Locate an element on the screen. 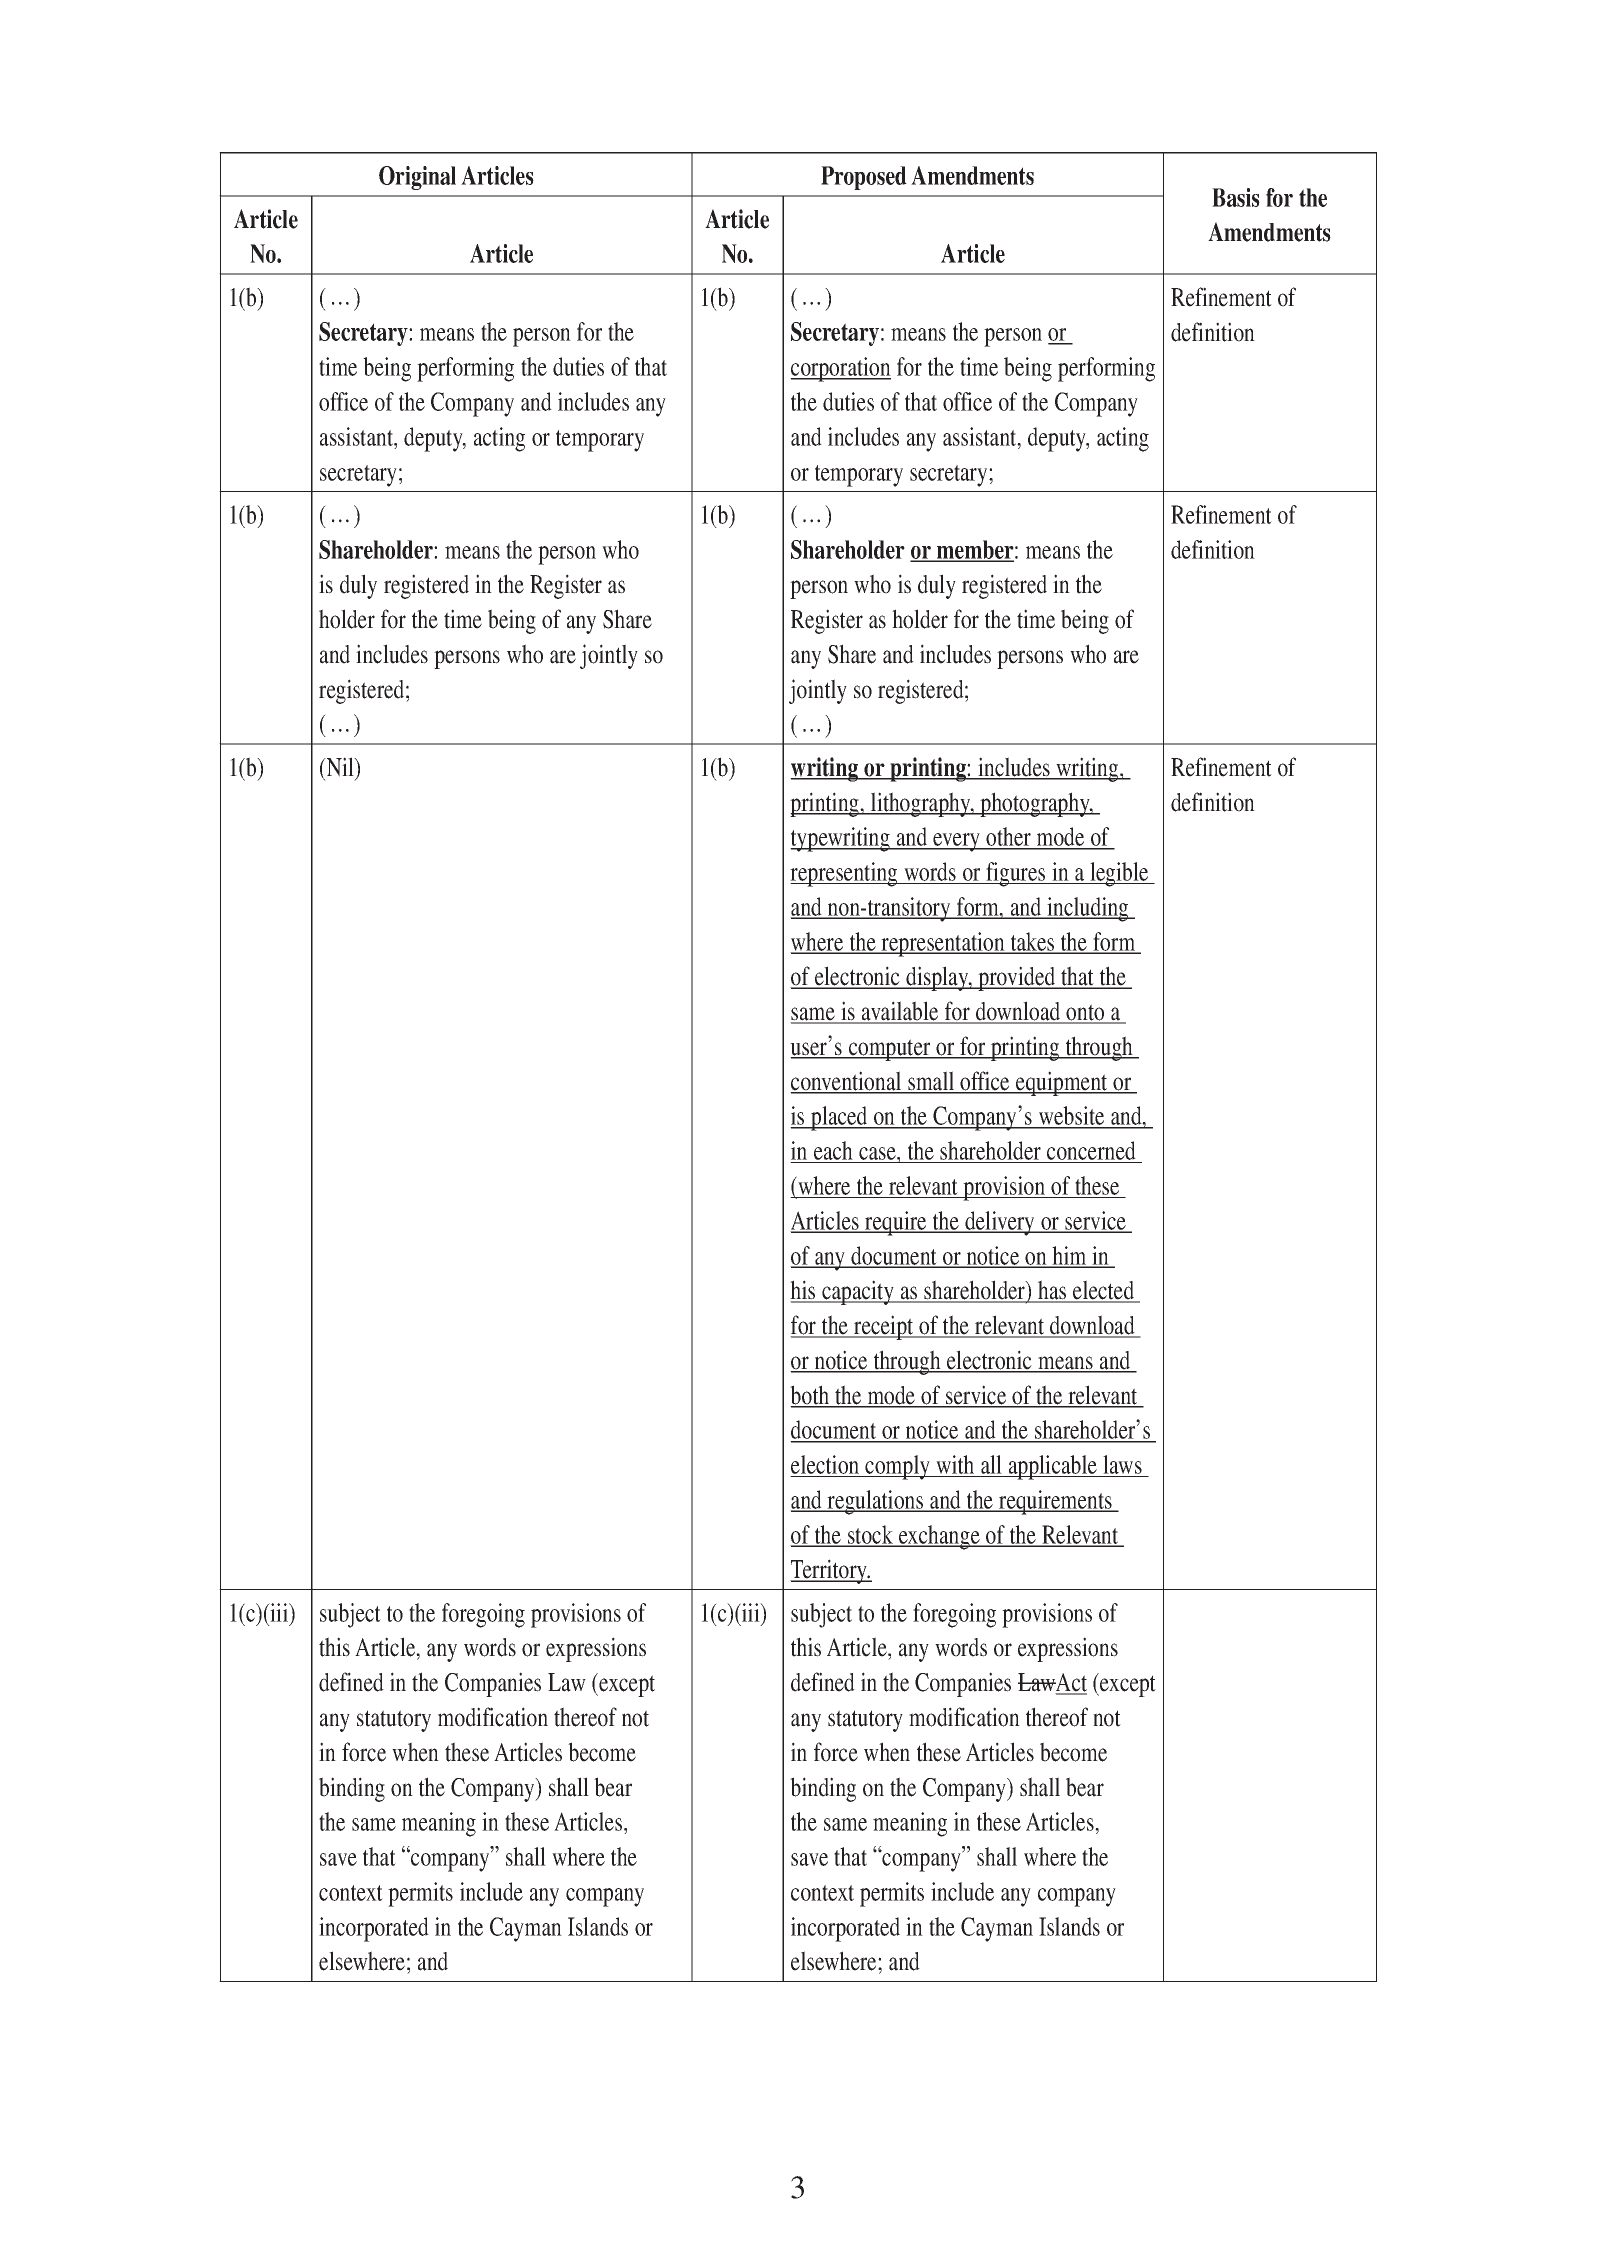 The width and height of the screenshot is (1597, 2259). Original is located at coordinates (417, 178).
